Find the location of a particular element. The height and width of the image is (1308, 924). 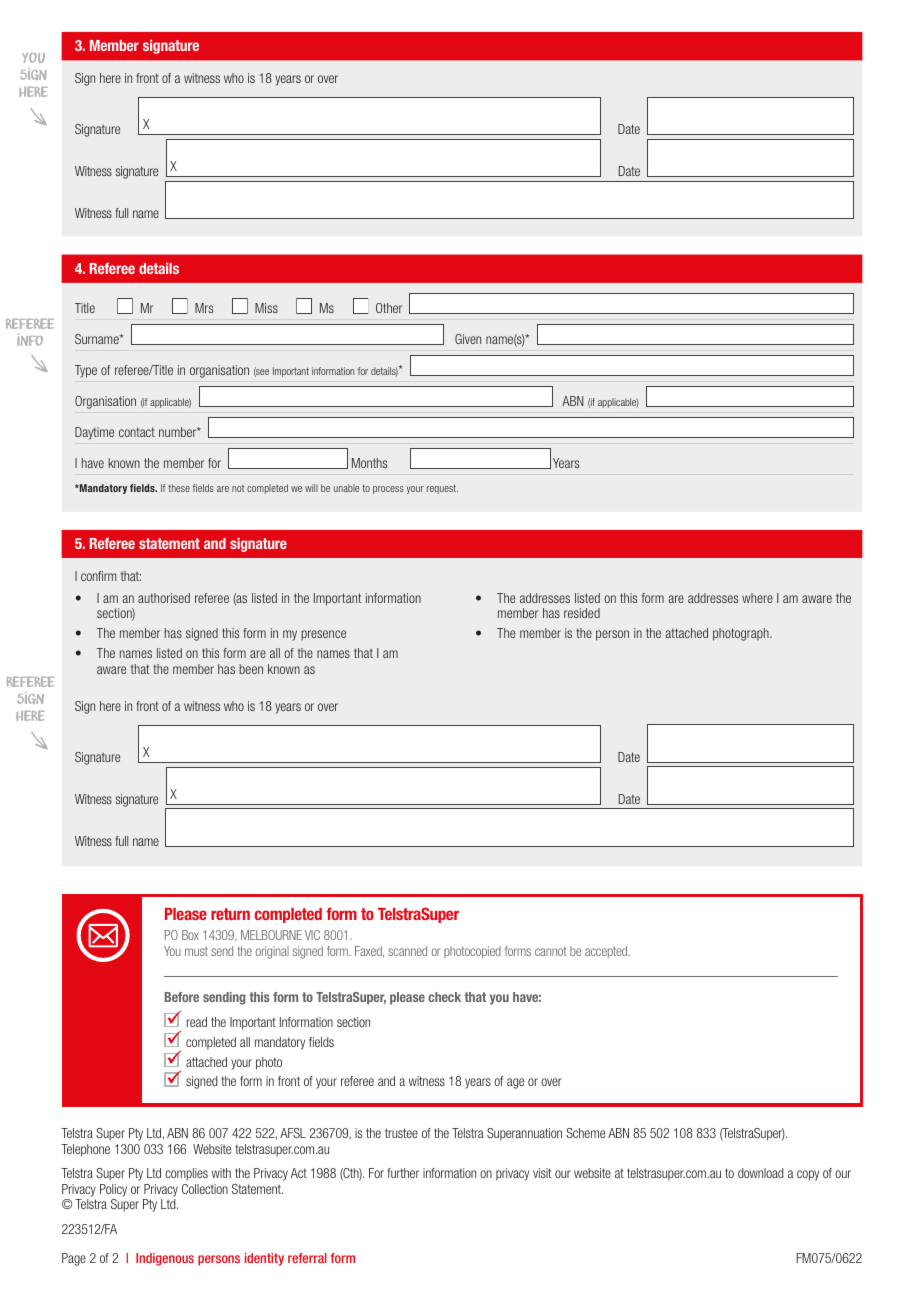

cannot is located at coordinates (551, 951).
